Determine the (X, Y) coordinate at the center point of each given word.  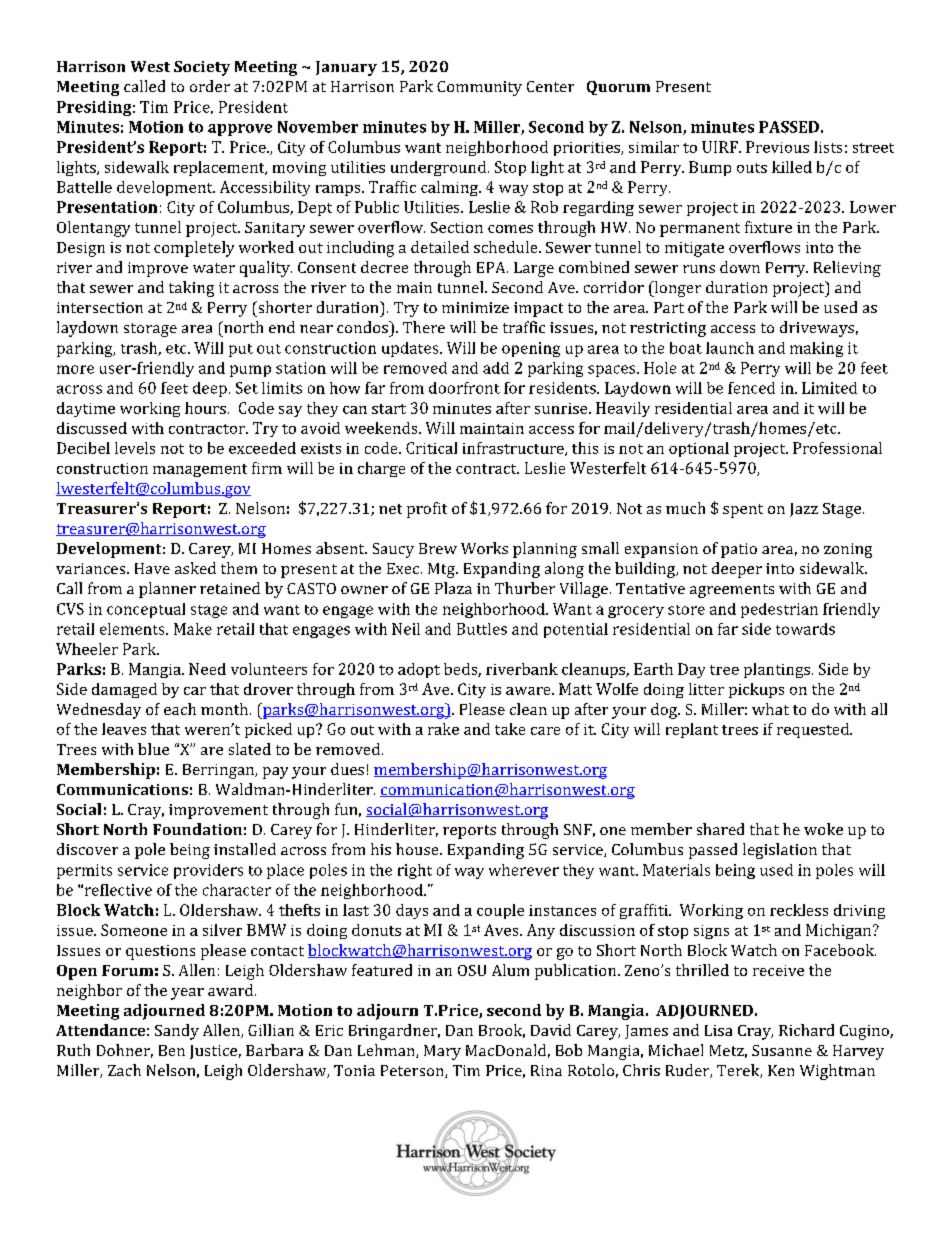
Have (152, 568)
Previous (777, 147)
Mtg (442, 570)
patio (739, 550)
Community (479, 88)
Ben (172, 1050)
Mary (442, 1052)
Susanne (782, 1050)
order (210, 86)
